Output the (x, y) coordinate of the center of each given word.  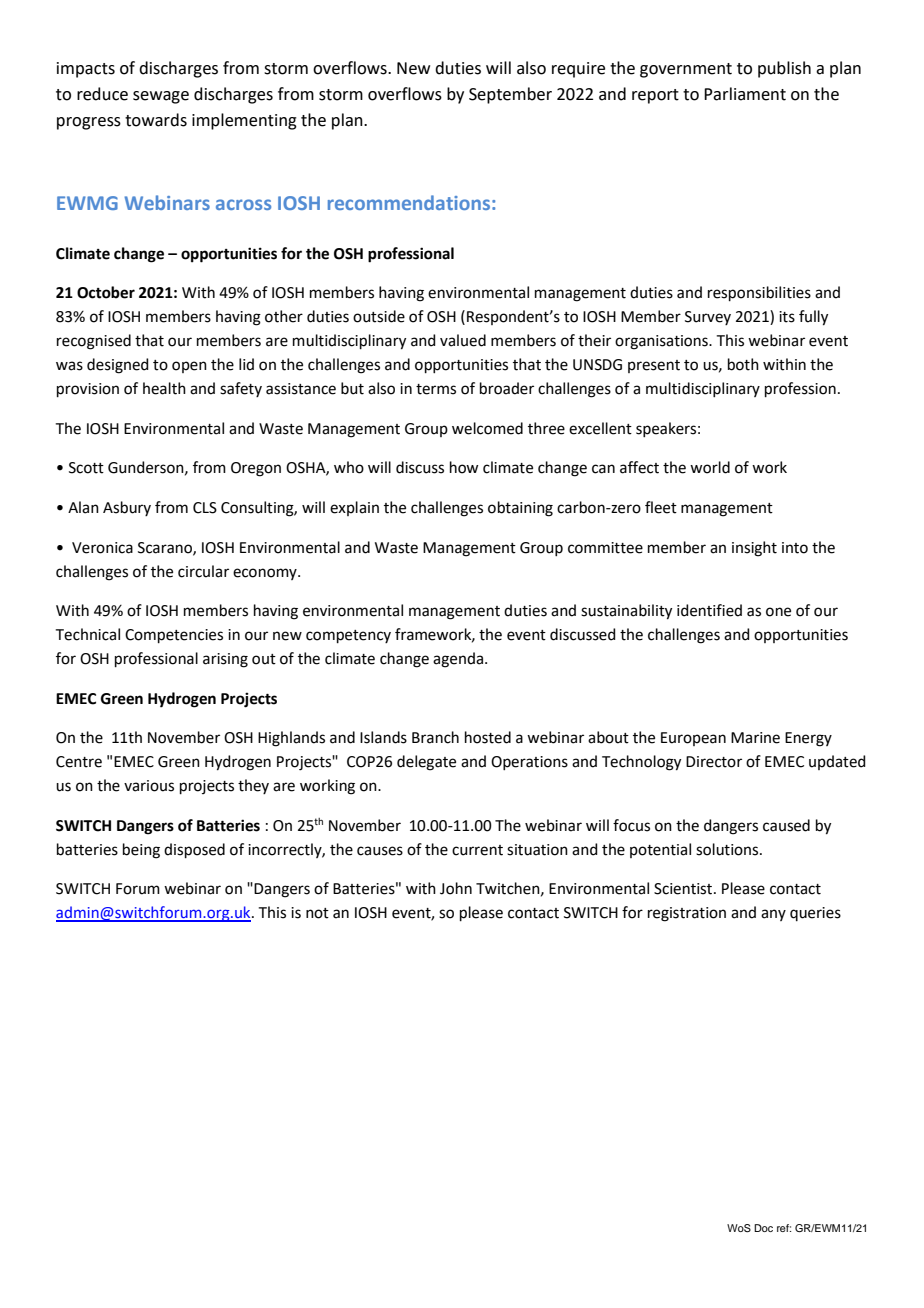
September (510, 95)
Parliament (745, 94)
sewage (161, 97)
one (778, 612)
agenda (458, 660)
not (317, 913)
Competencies (174, 636)
